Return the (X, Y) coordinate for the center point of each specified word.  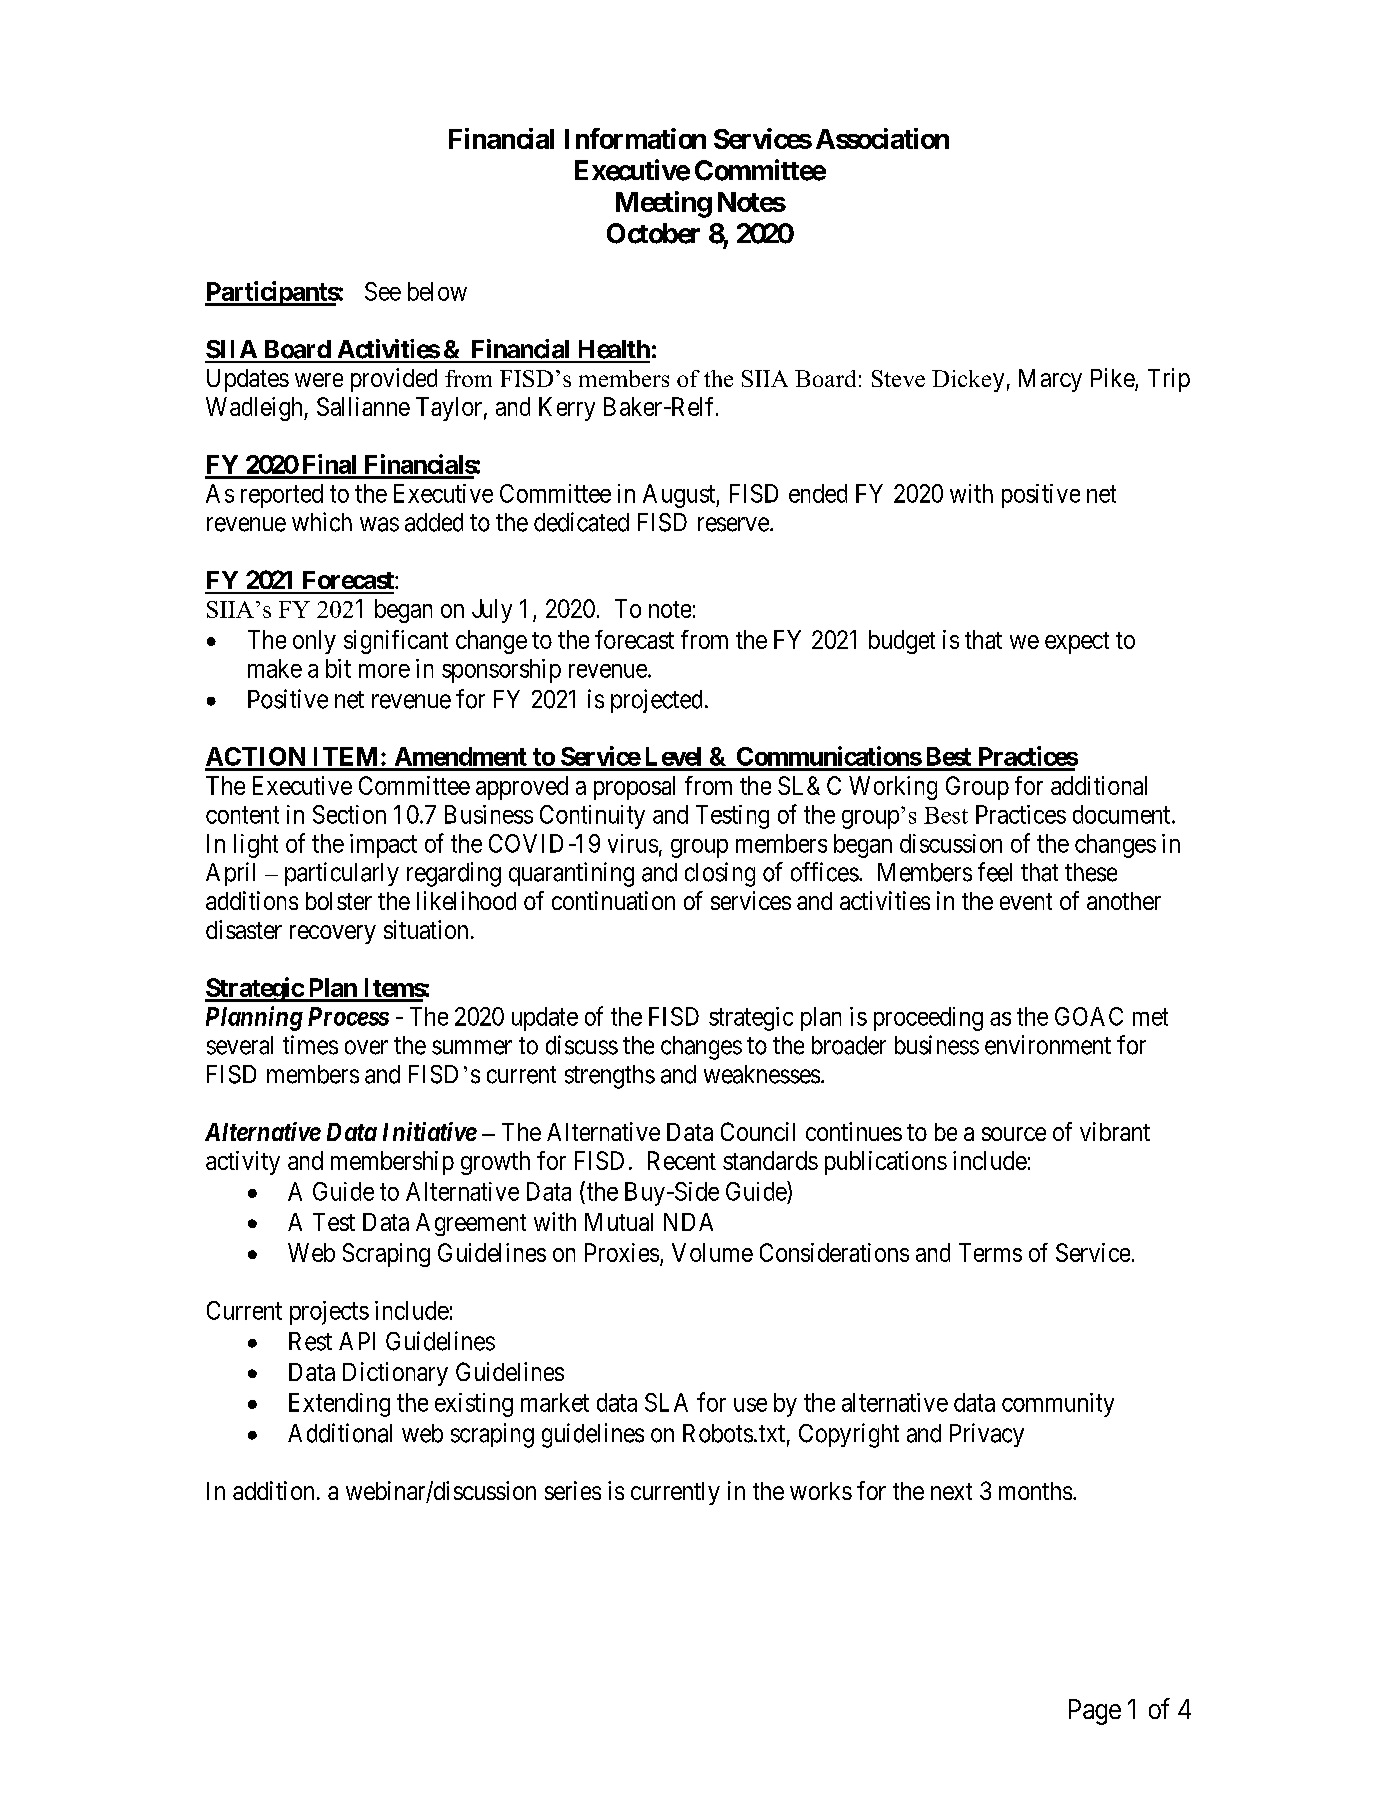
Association (882, 138)
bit (338, 668)
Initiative (430, 1131)
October (653, 233)
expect (1077, 643)
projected (656, 701)
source (1014, 1134)
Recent (682, 1160)
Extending (339, 1405)
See (383, 291)
